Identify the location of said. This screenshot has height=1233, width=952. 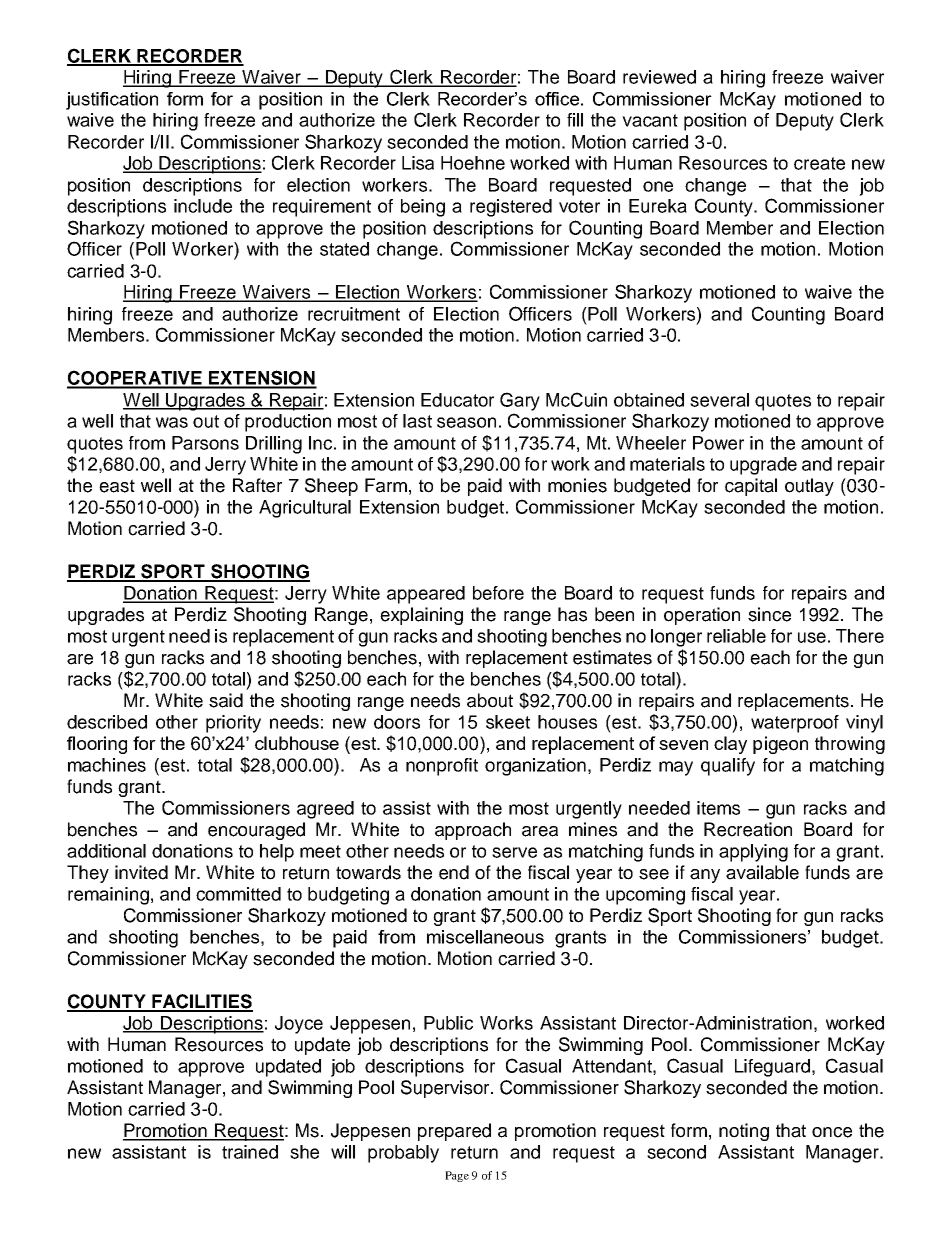
(226, 700).
